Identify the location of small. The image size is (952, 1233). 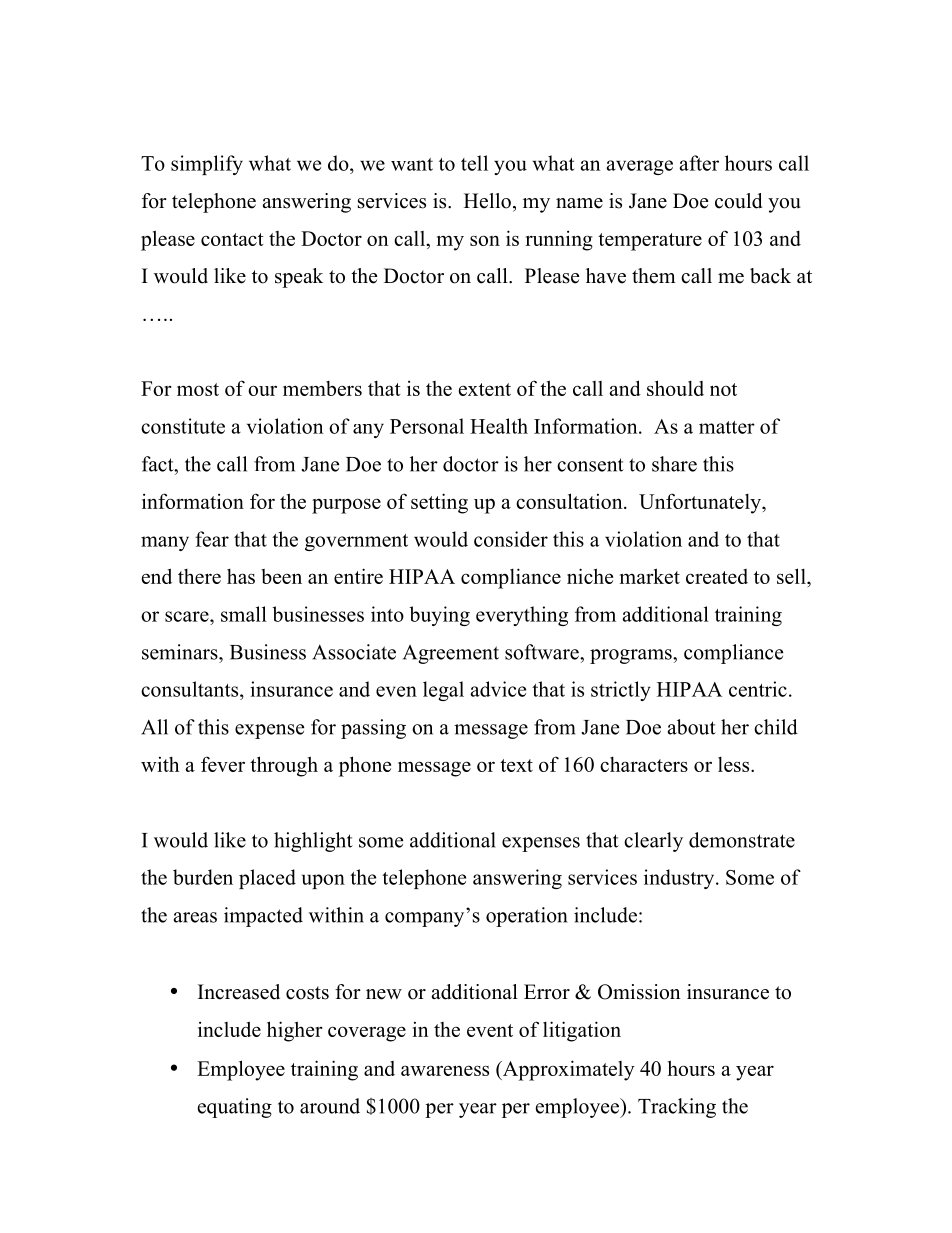
(244, 614).
